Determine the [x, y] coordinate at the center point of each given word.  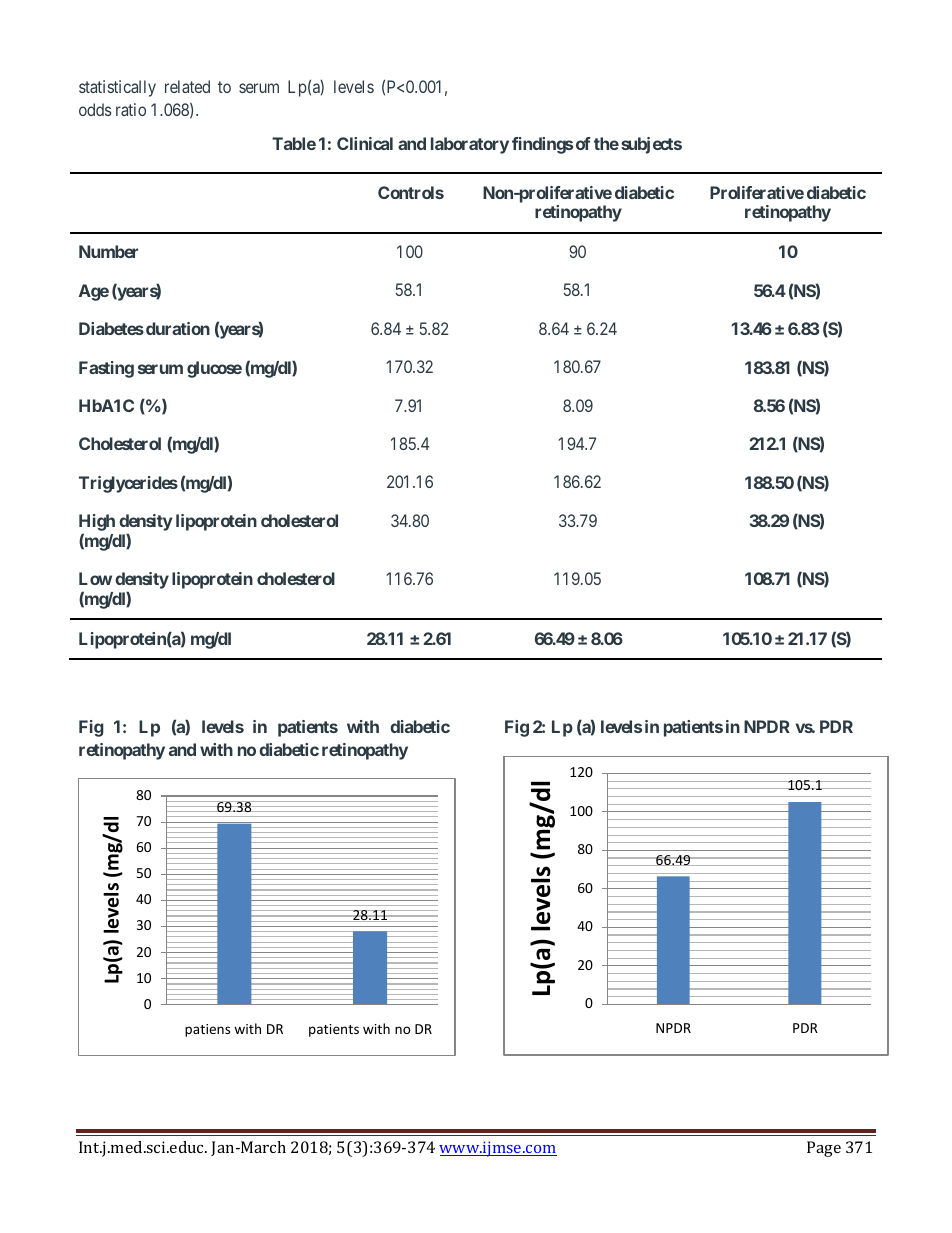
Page [824, 1149]
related [187, 86]
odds [95, 109]
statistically [117, 88]
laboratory [470, 145]
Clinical [365, 143]
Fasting [106, 369]
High [97, 522]
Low [95, 578]
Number [108, 251]
